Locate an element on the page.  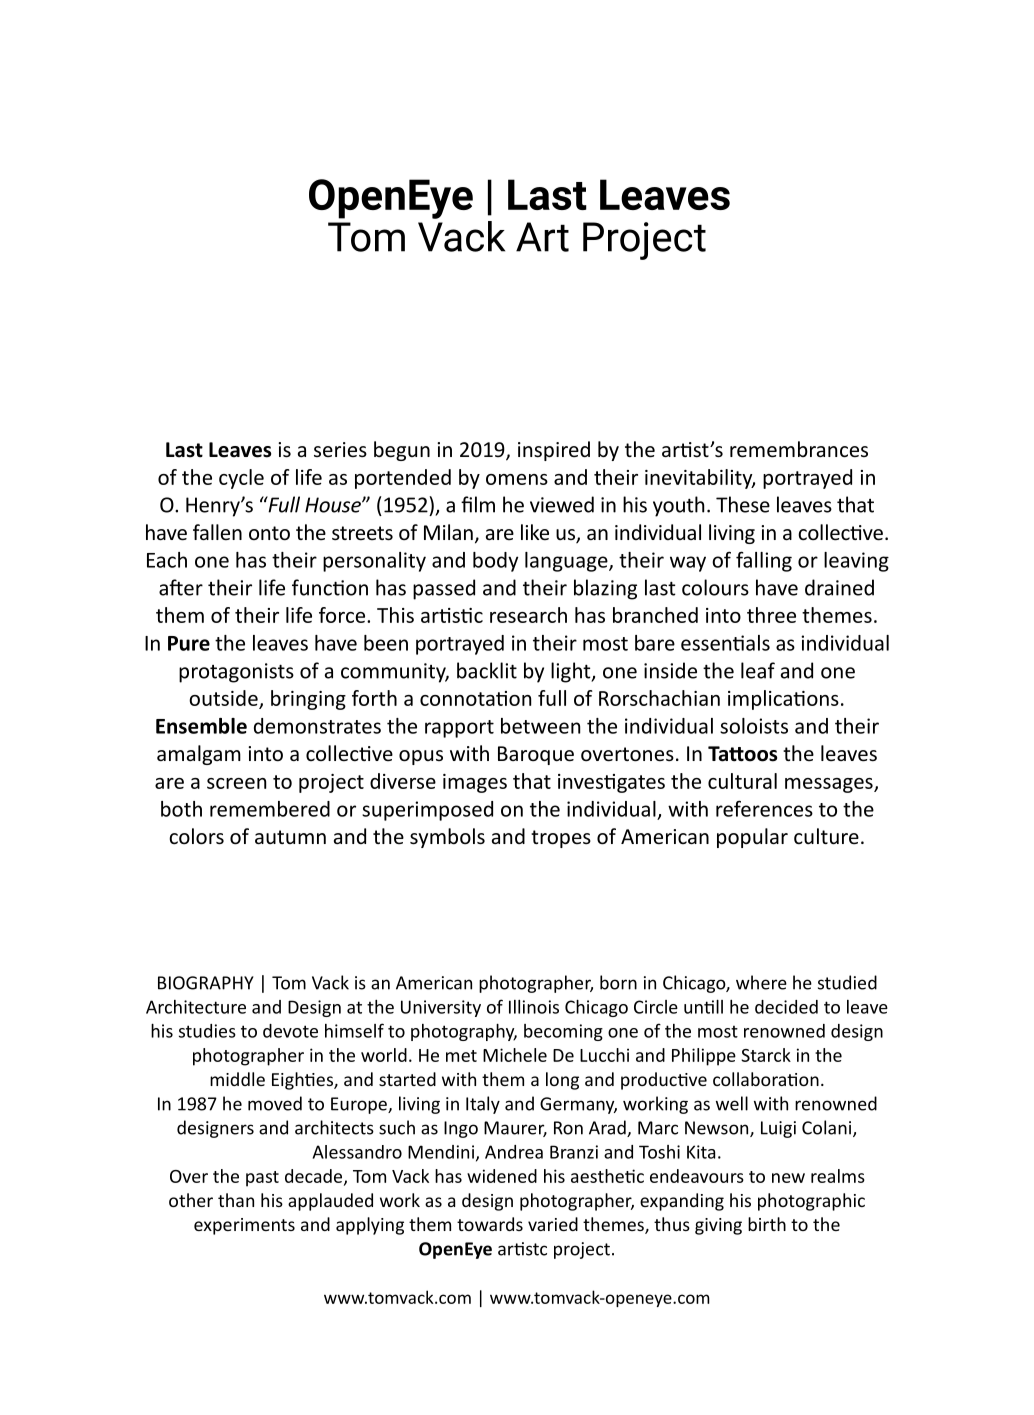
omens is located at coordinates (517, 479).
